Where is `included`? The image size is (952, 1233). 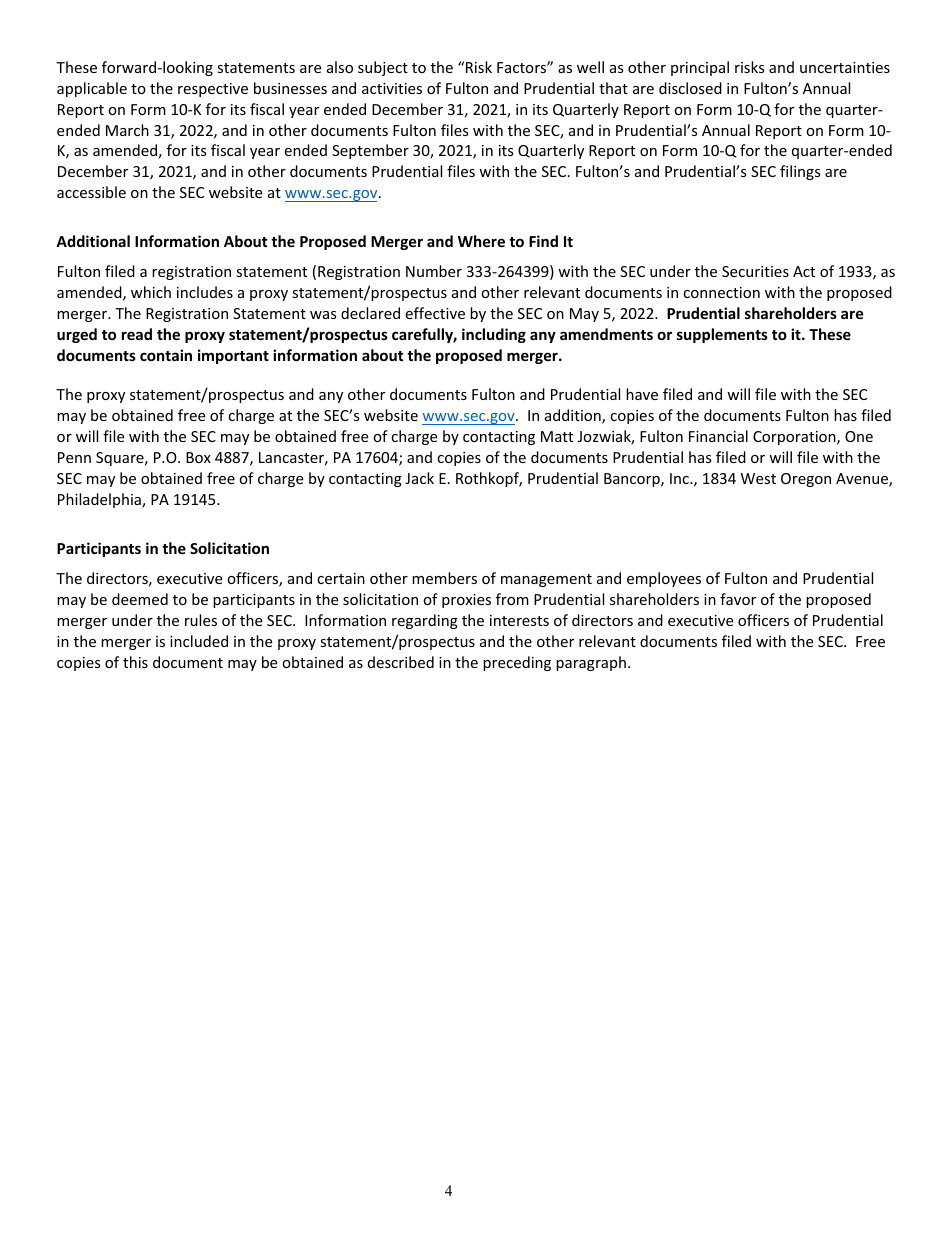
included is located at coordinates (199, 641).
